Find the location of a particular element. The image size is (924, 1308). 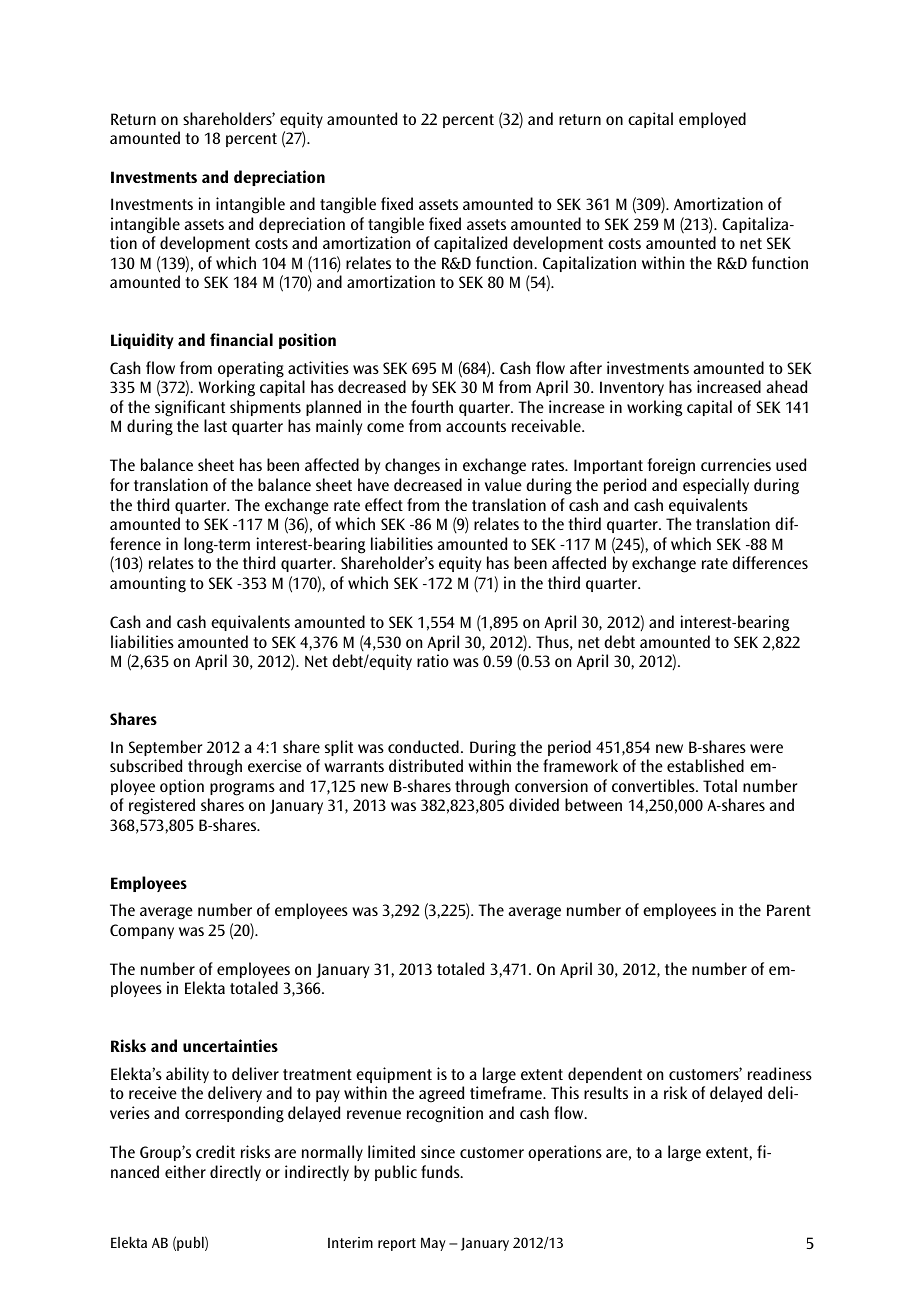

conducted is located at coordinates (423, 746).
